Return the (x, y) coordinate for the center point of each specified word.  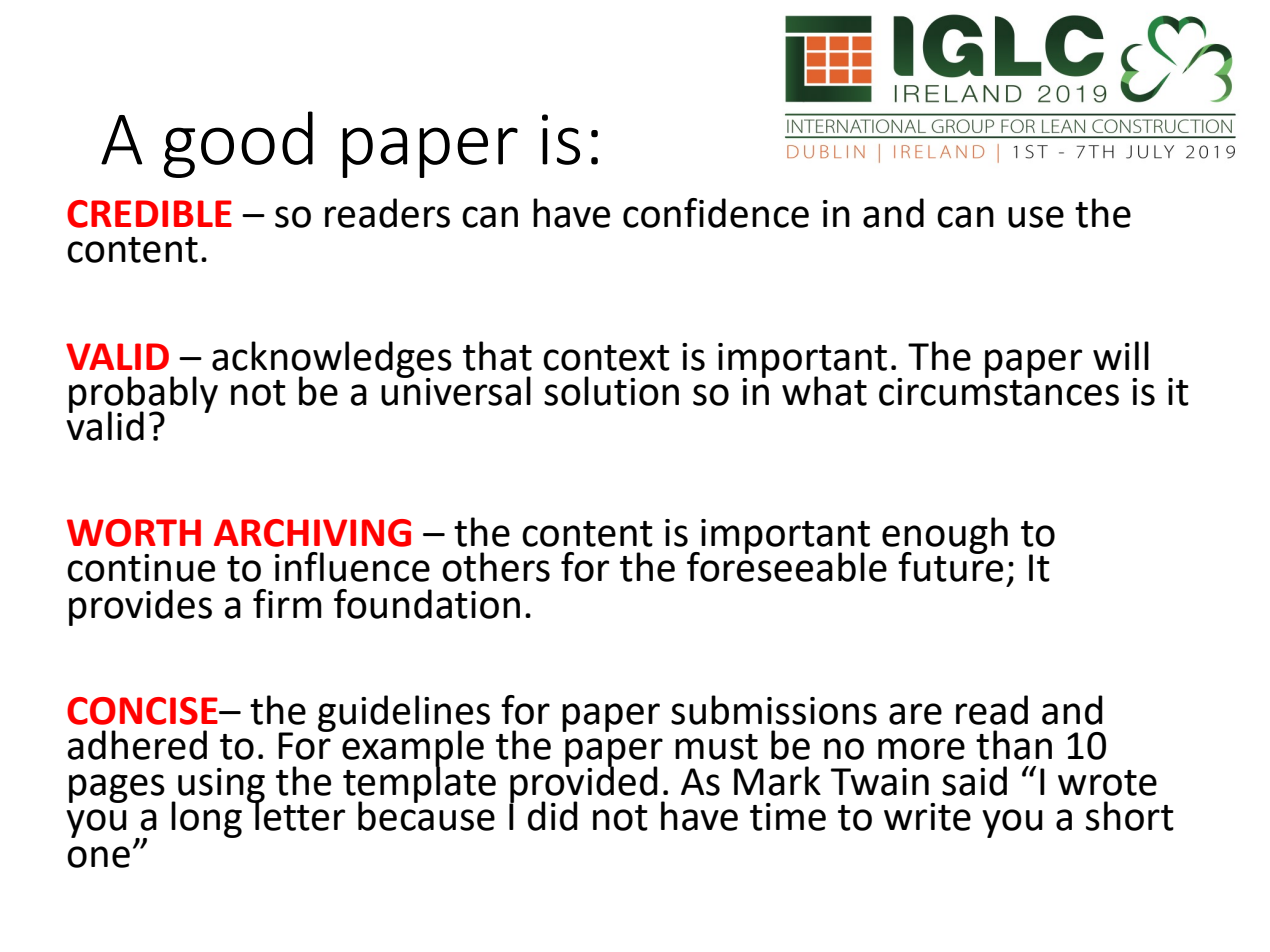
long (206, 819)
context (606, 358)
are (915, 714)
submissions (774, 710)
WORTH (134, 533)
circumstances (999, 390)
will (1121, 355)
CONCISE (143, 711)
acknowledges (332, 360)
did (553, 816)
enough (945, 536)
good (238, 144)
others (496, 567)
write (927, 817)
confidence (716, 213)
